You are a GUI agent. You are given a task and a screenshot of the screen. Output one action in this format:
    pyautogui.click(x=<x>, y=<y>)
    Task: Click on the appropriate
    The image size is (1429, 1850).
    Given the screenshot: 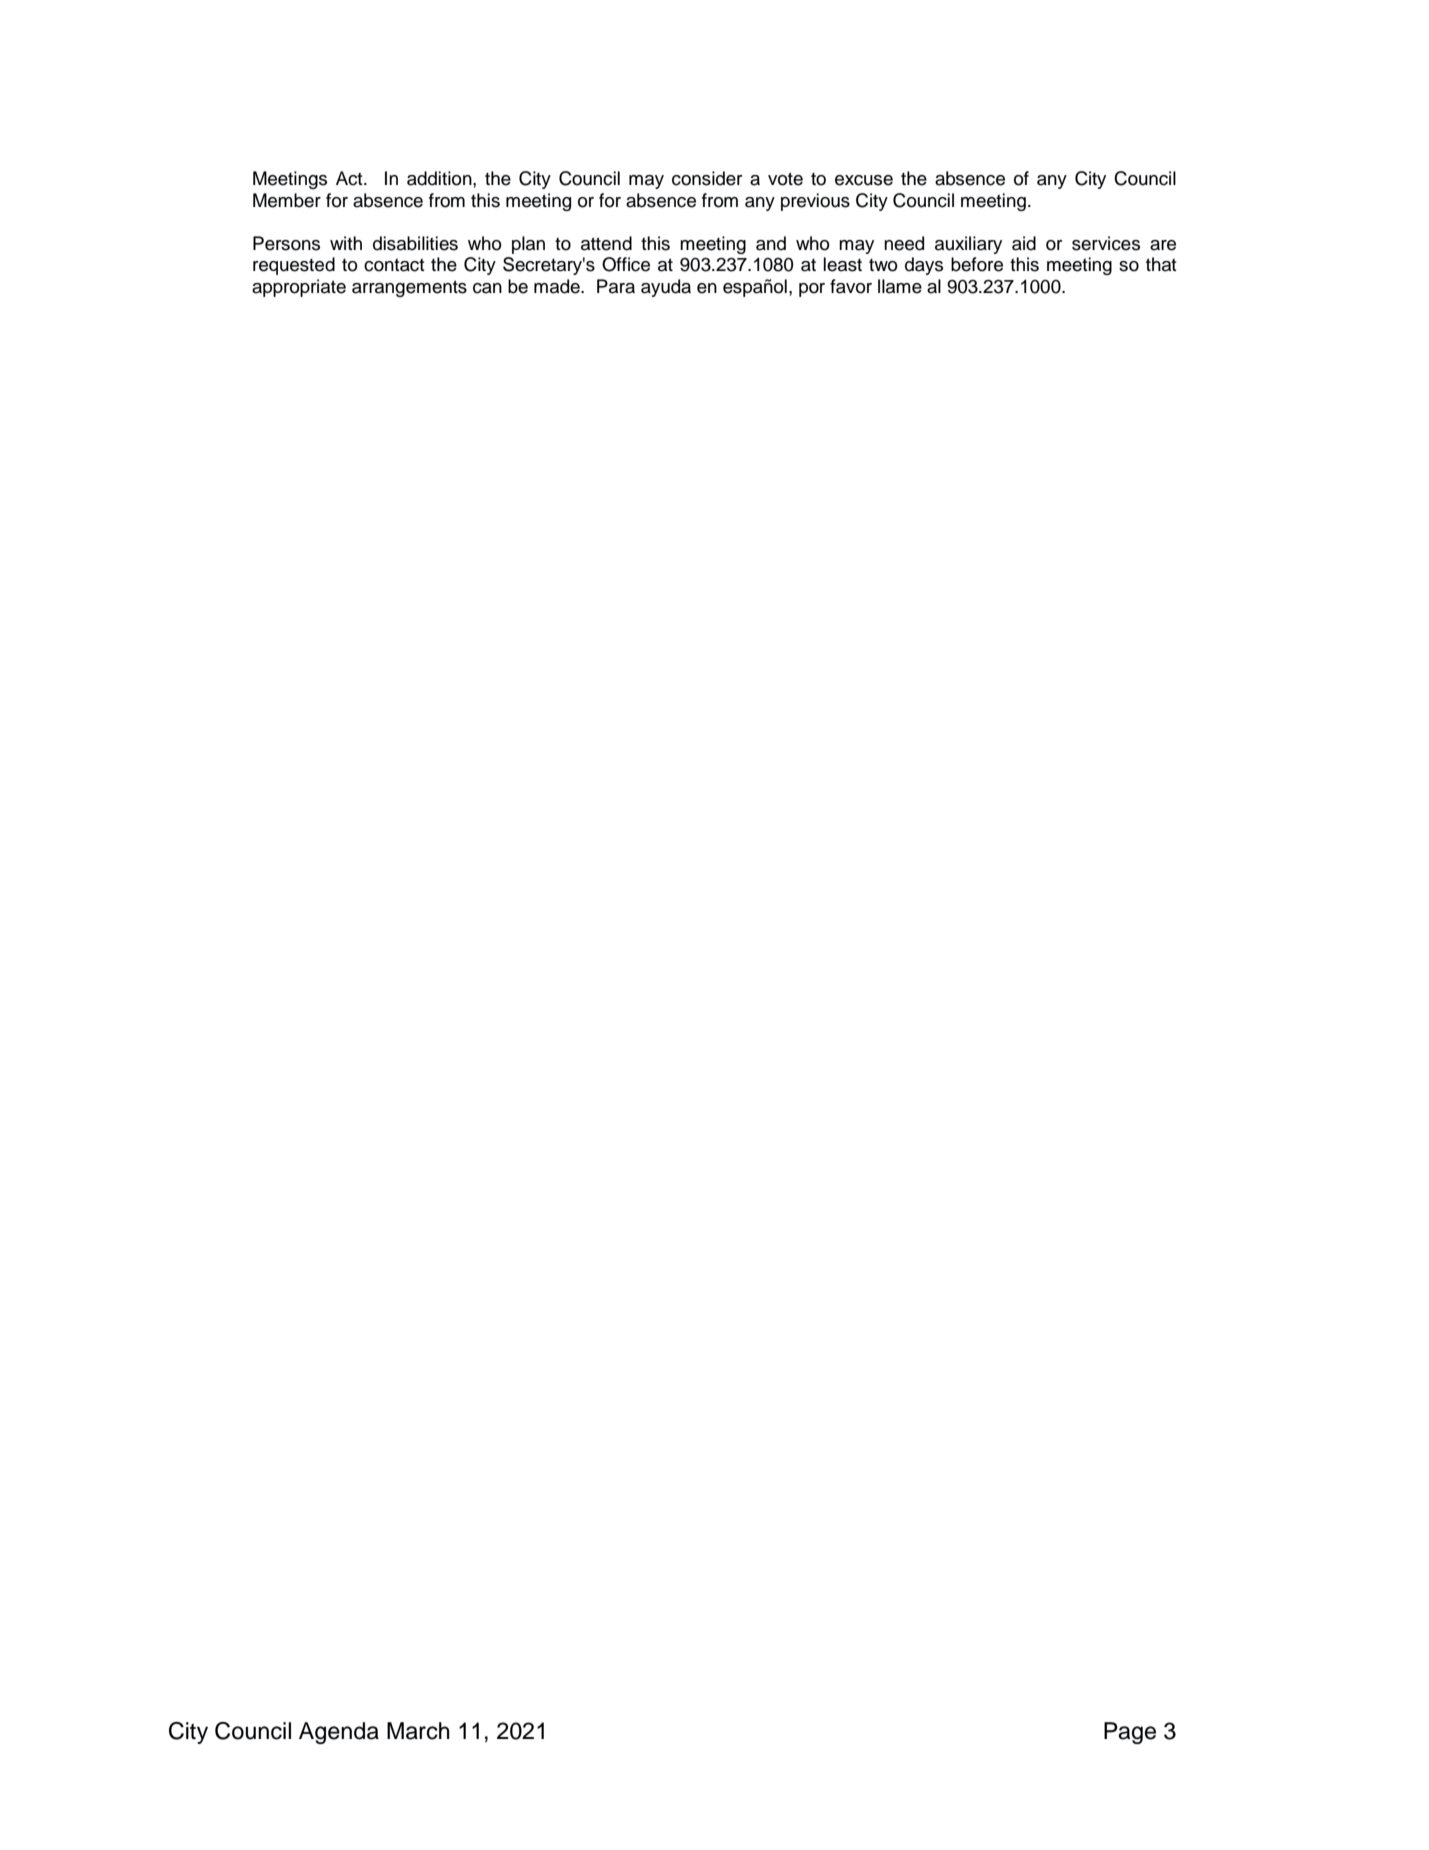 What is the action you would take?
    pyautogui.click(x=299, y=288)
